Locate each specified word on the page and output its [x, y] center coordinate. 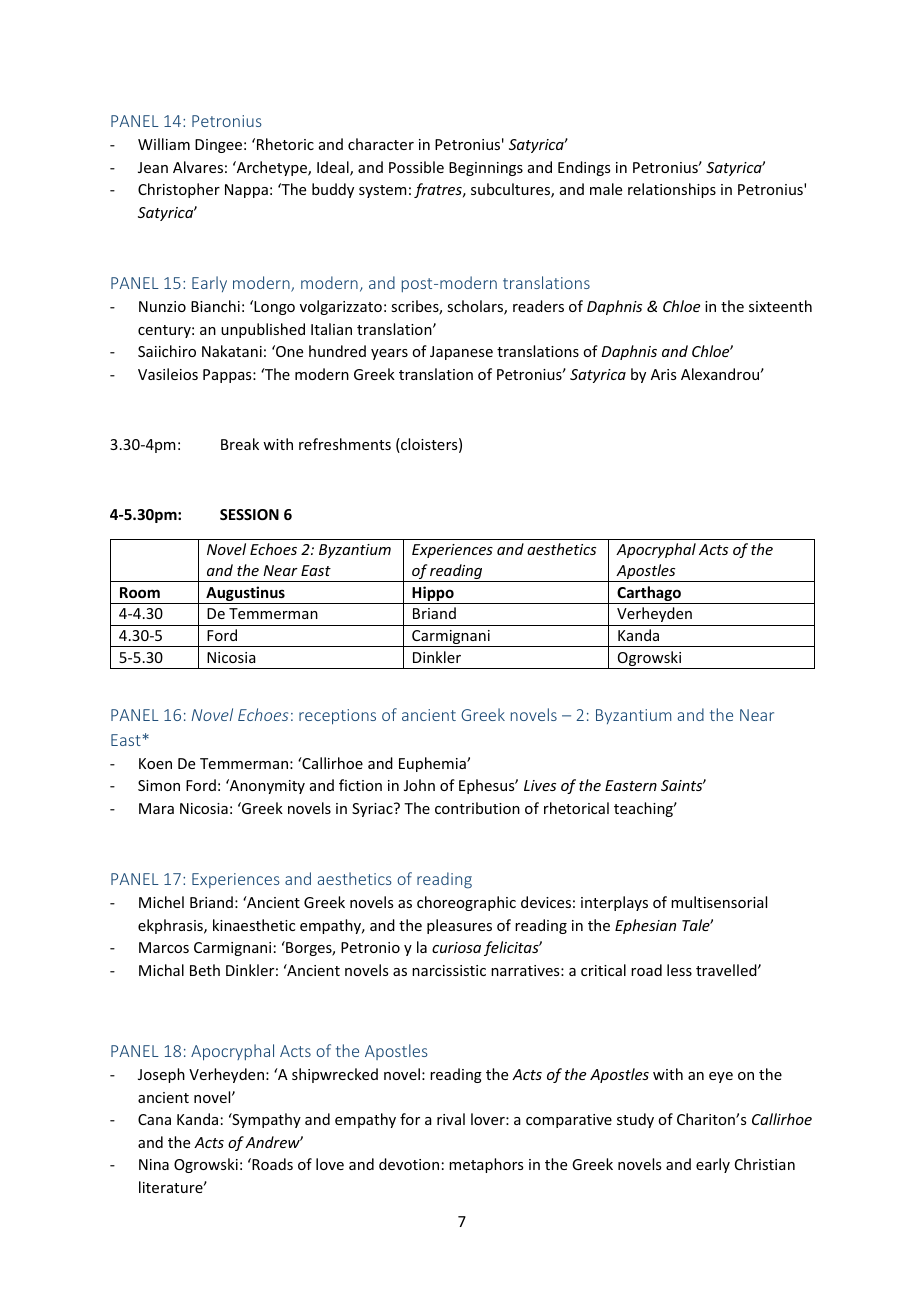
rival [451, 1119]
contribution [477, 808]
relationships [672, 190]
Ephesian [645, 926]
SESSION [249, 514]
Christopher [179, 190]
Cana [154, 1119]
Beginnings [486, 169]
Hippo [433, 595]
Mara [156, 808]
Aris [663, 374]
